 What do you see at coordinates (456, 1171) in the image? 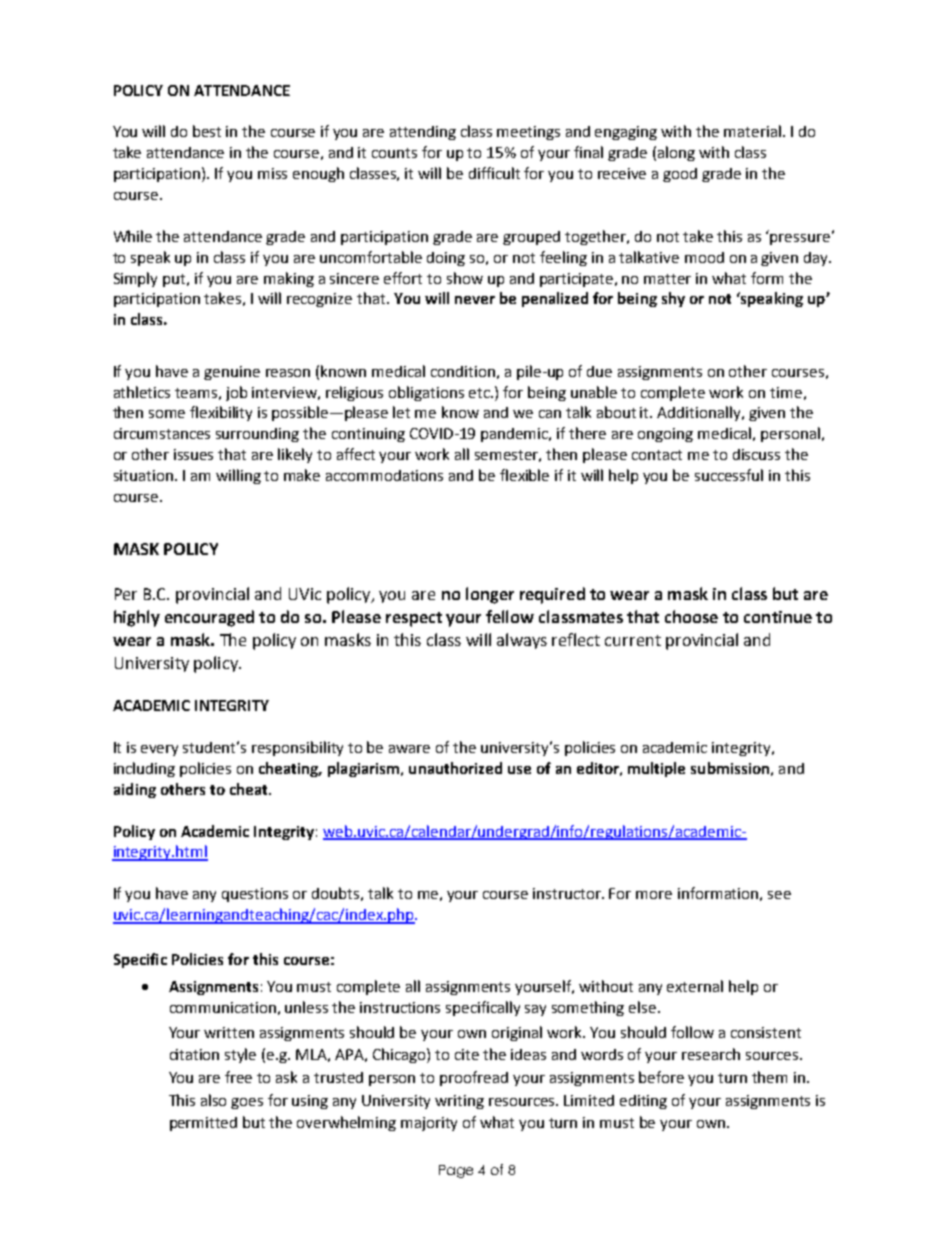
I see `Page` at bounding box center [456, 1171].
